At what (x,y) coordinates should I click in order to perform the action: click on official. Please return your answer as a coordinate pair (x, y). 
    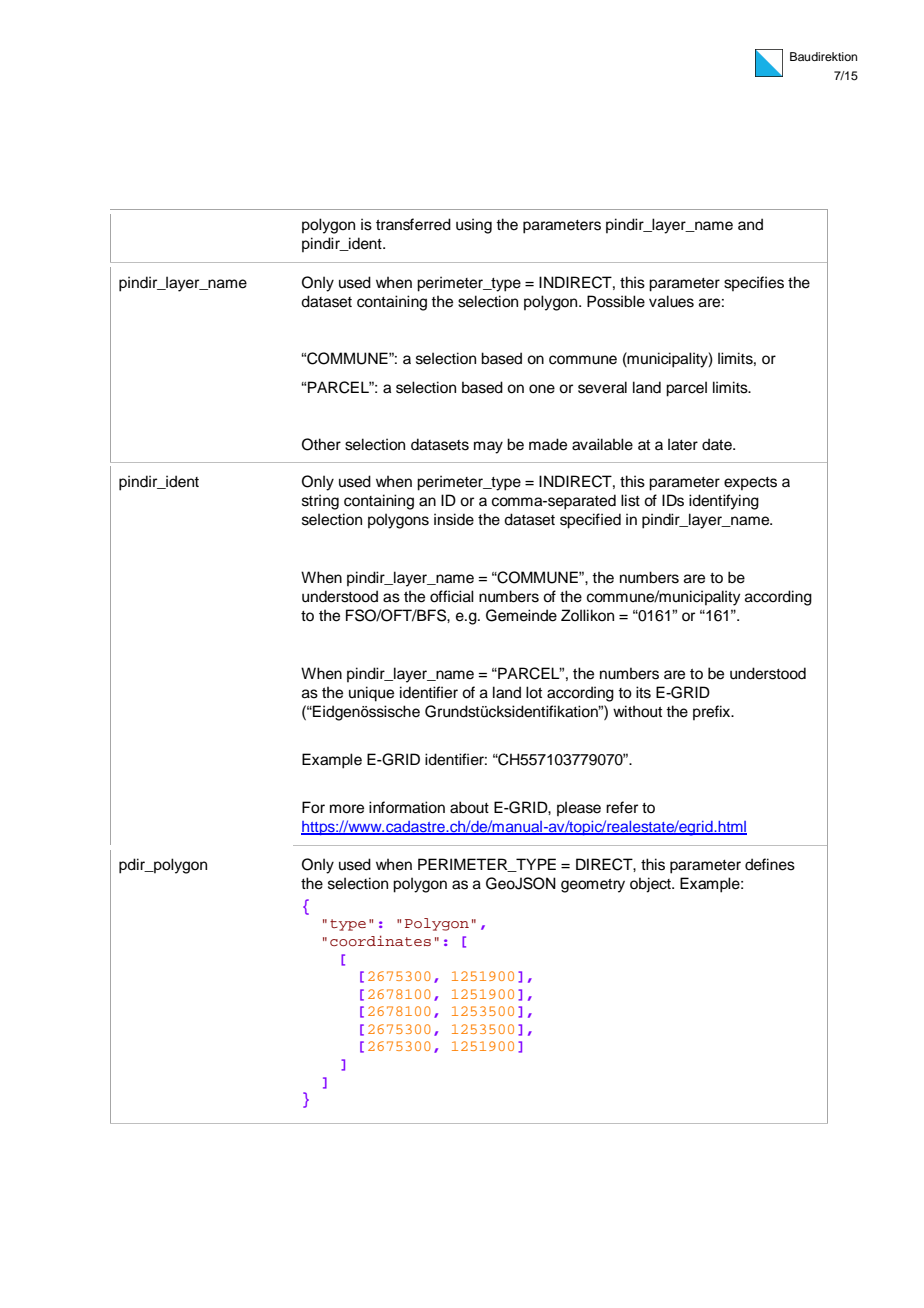
    Looking at the image, I should click on (452, 596).
